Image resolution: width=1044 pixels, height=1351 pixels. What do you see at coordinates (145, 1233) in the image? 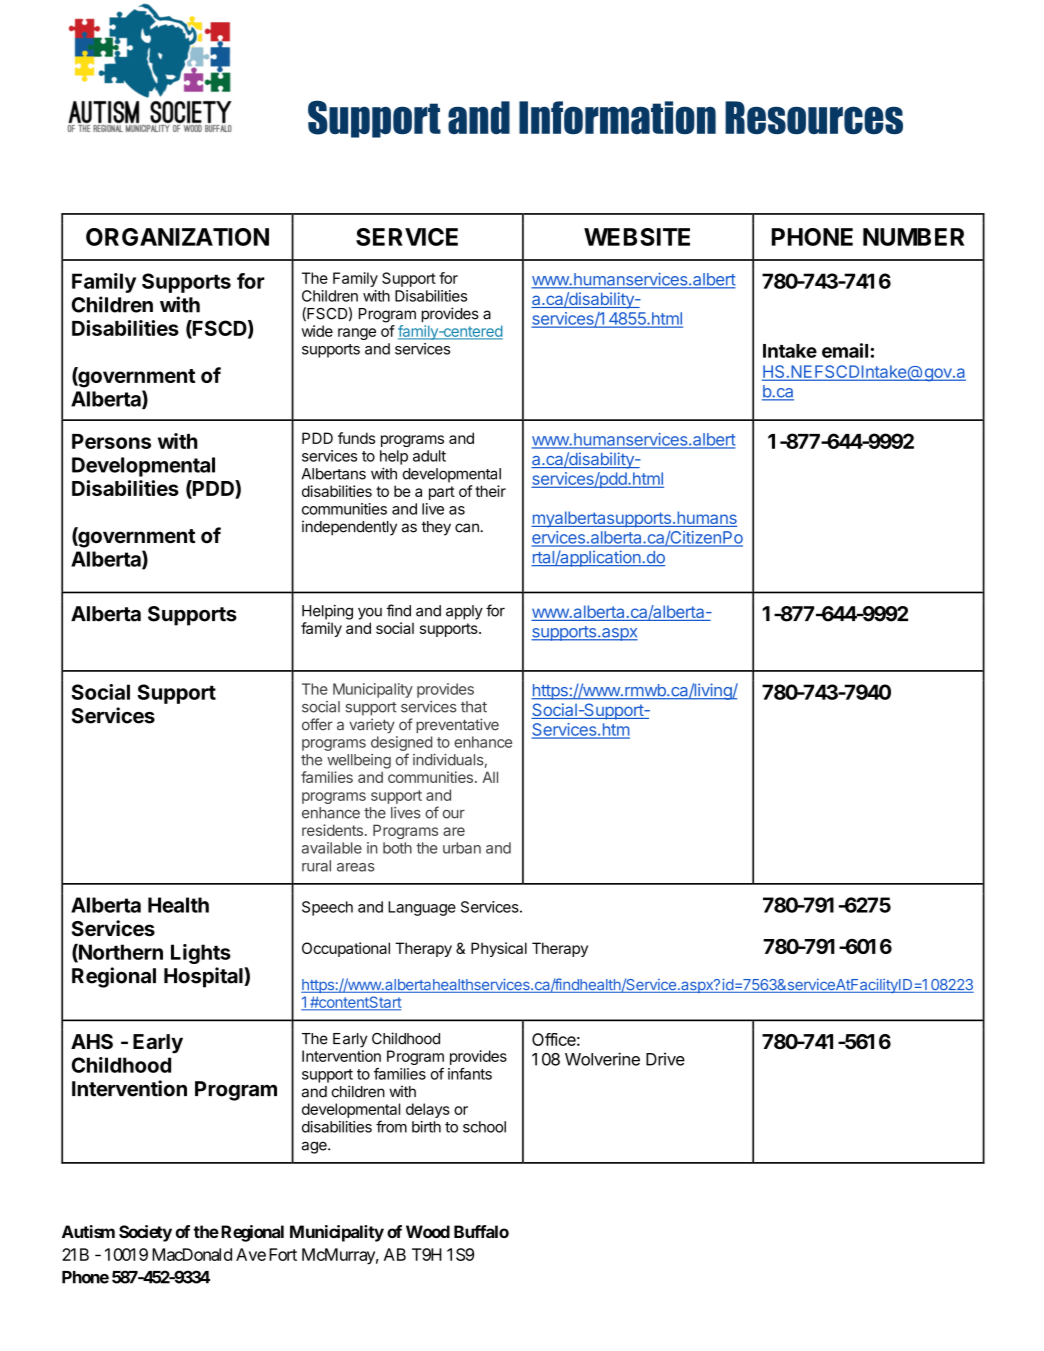
I see `Society` at bounding box center [145, 1233].
